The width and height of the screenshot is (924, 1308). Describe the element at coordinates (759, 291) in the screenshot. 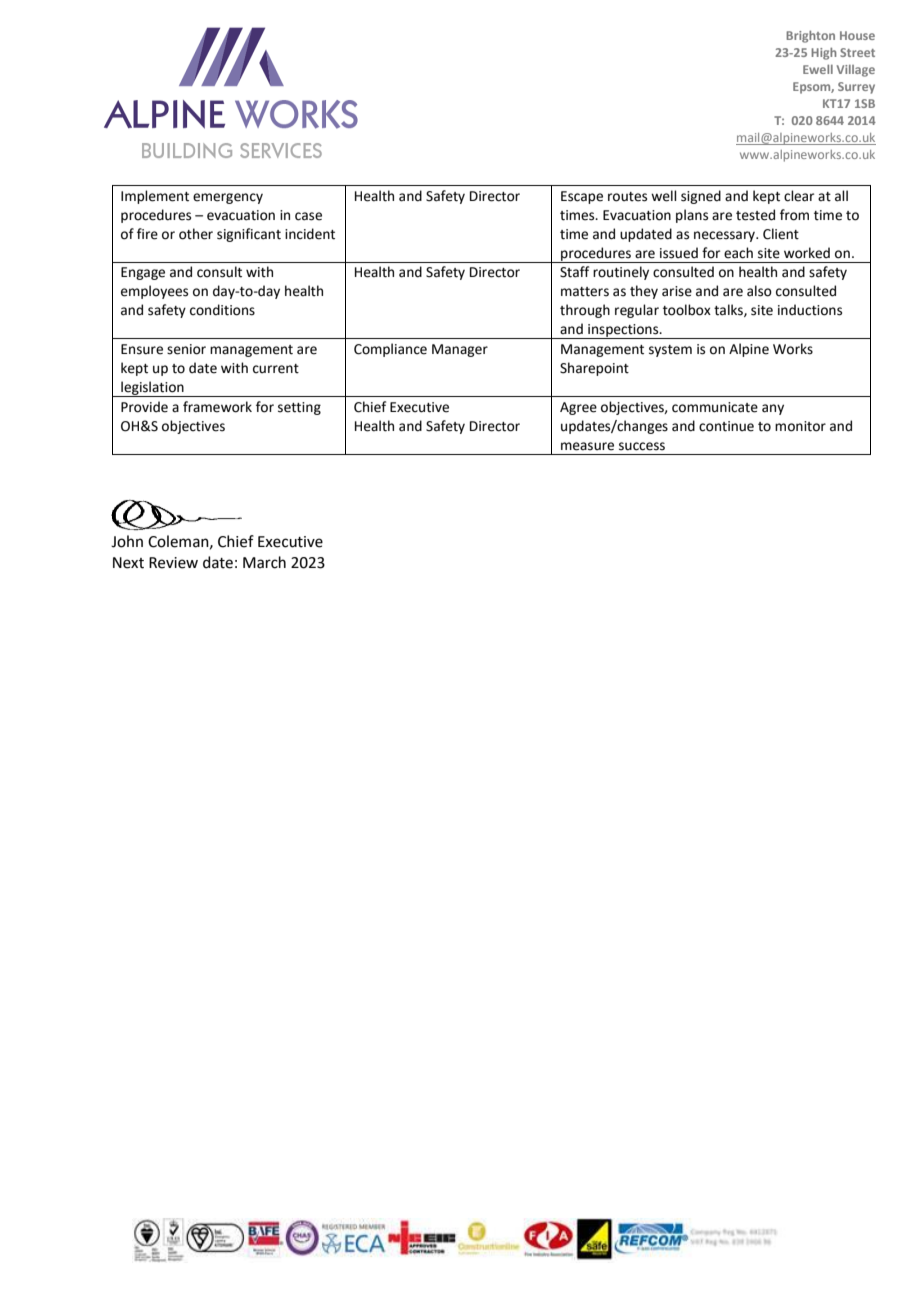

I see `also` at that location.
